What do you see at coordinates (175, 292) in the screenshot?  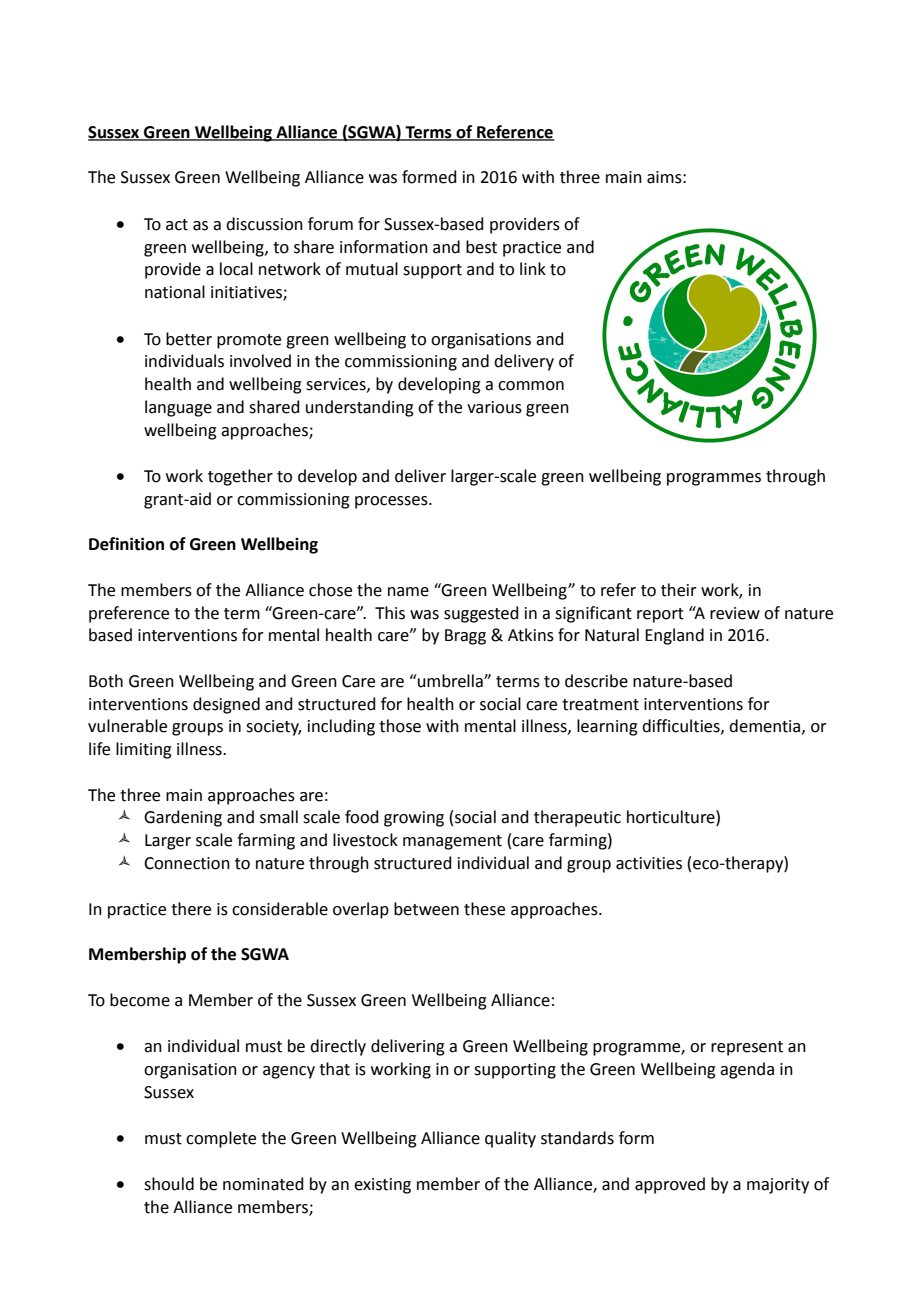 I see `national` at bounding box center [175, 292].
